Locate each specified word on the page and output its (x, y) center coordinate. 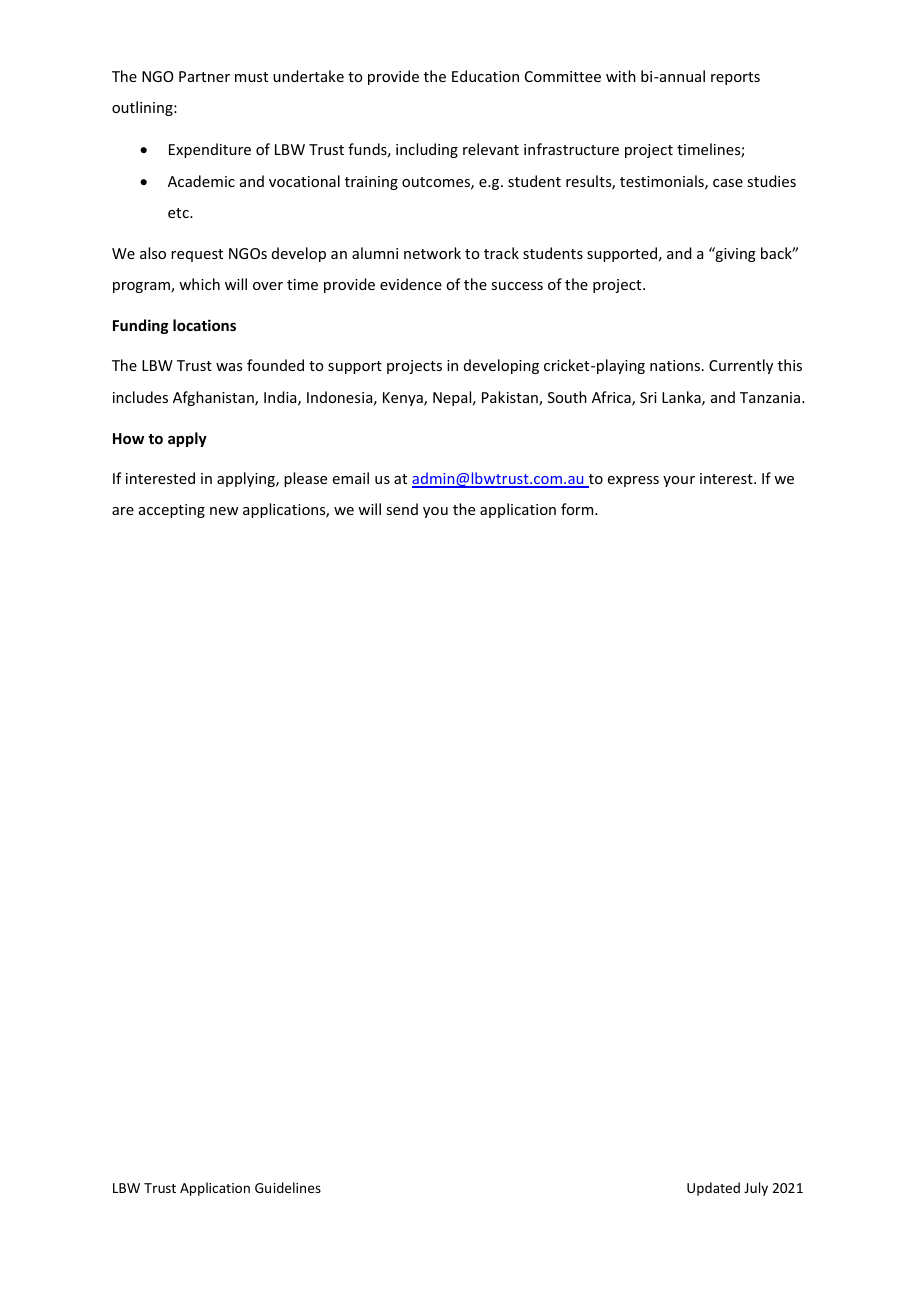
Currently (741, 366)
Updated (713, 1189)
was (229, 367)
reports (735, 78)
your (679, 481)
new (224, 511)
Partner (204, 76)
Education (485, 76)
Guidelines (288, 1187)
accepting (172, 511)
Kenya (404, 399)
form (578, 509)
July (756, 1189)
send (402, 509)
